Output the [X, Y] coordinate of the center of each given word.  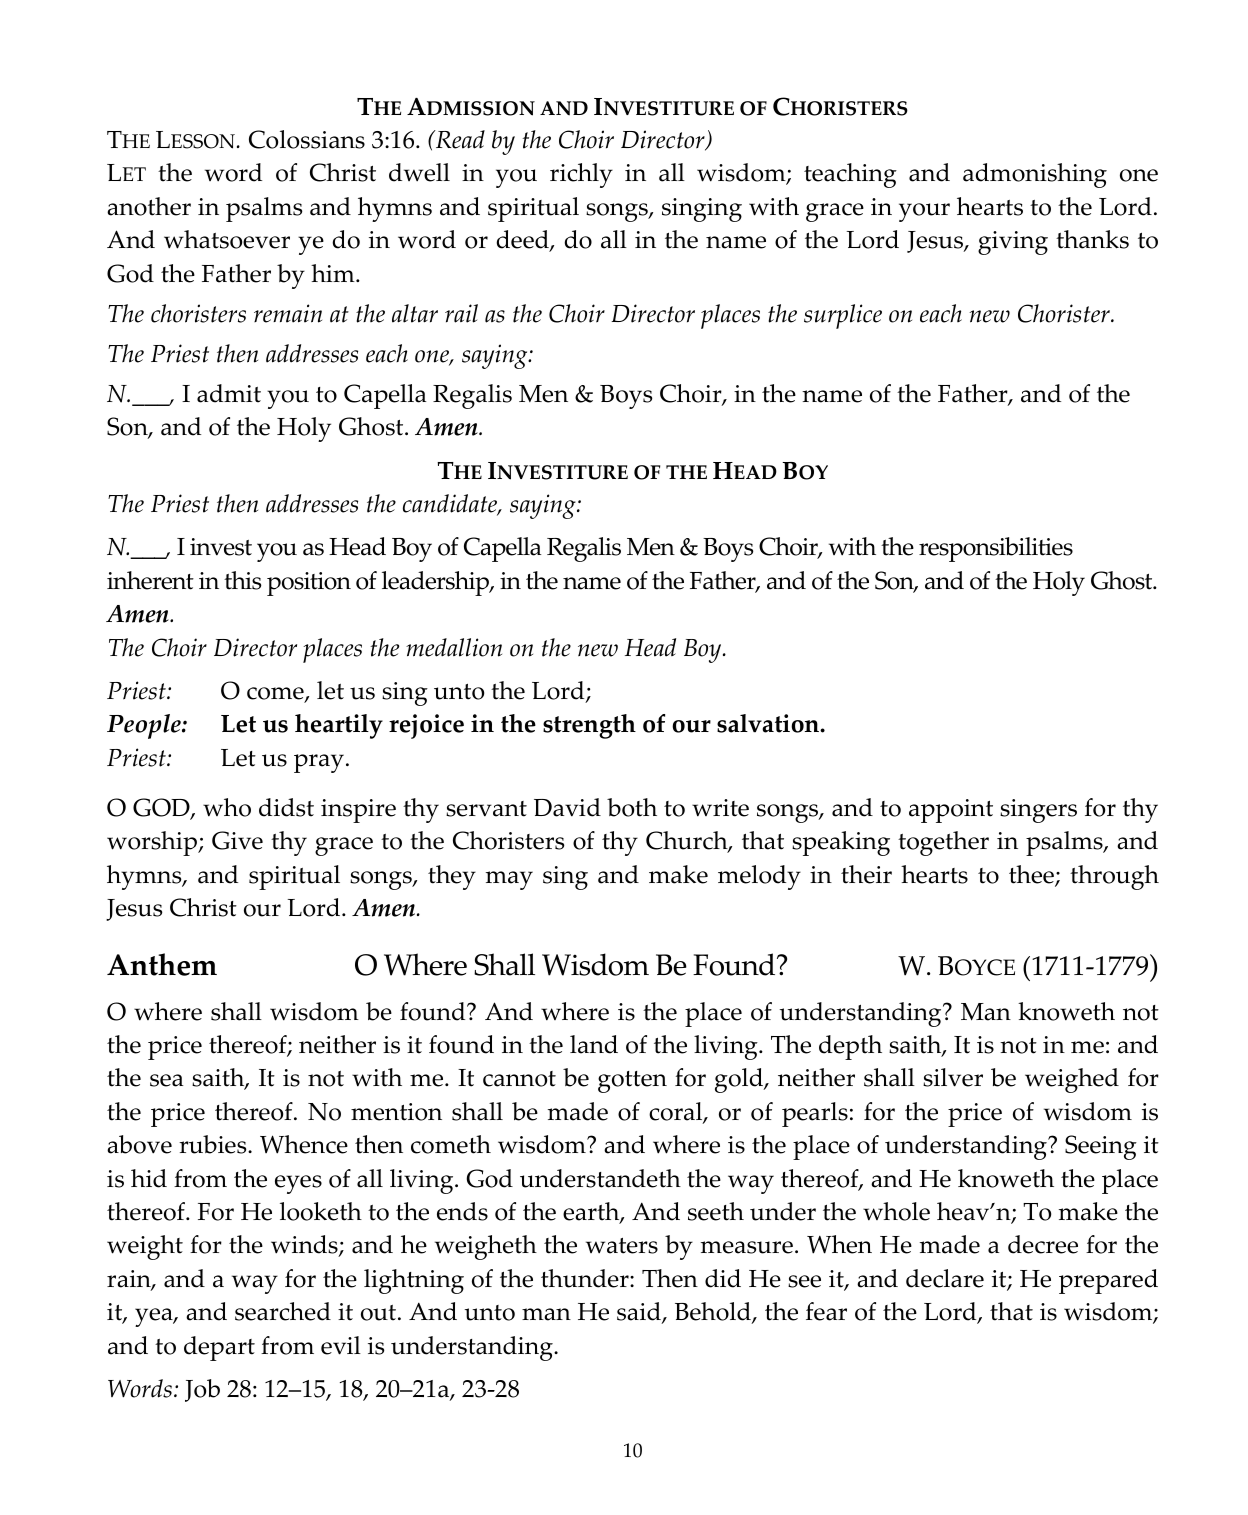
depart [219, 1348]
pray [319, 763]
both [632, 807]
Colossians [307, 139]
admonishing [1035, 175]
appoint [951, 811]
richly [581, 175]
